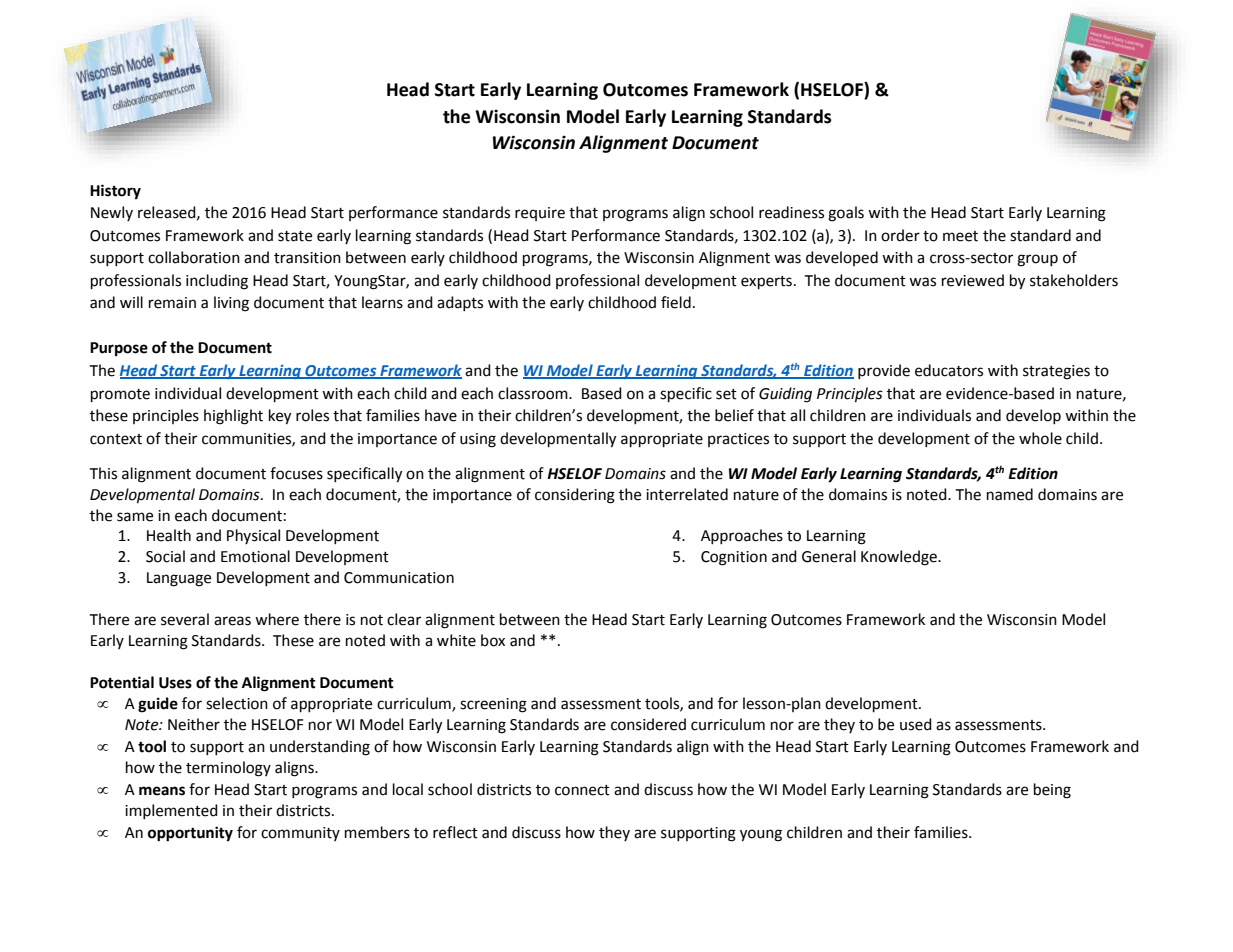 Image resolution: width=1233 pixels, height=952 pixels. Describe the element at coordinates (582, 790) in the screenshot. I see `connect` at that location.
